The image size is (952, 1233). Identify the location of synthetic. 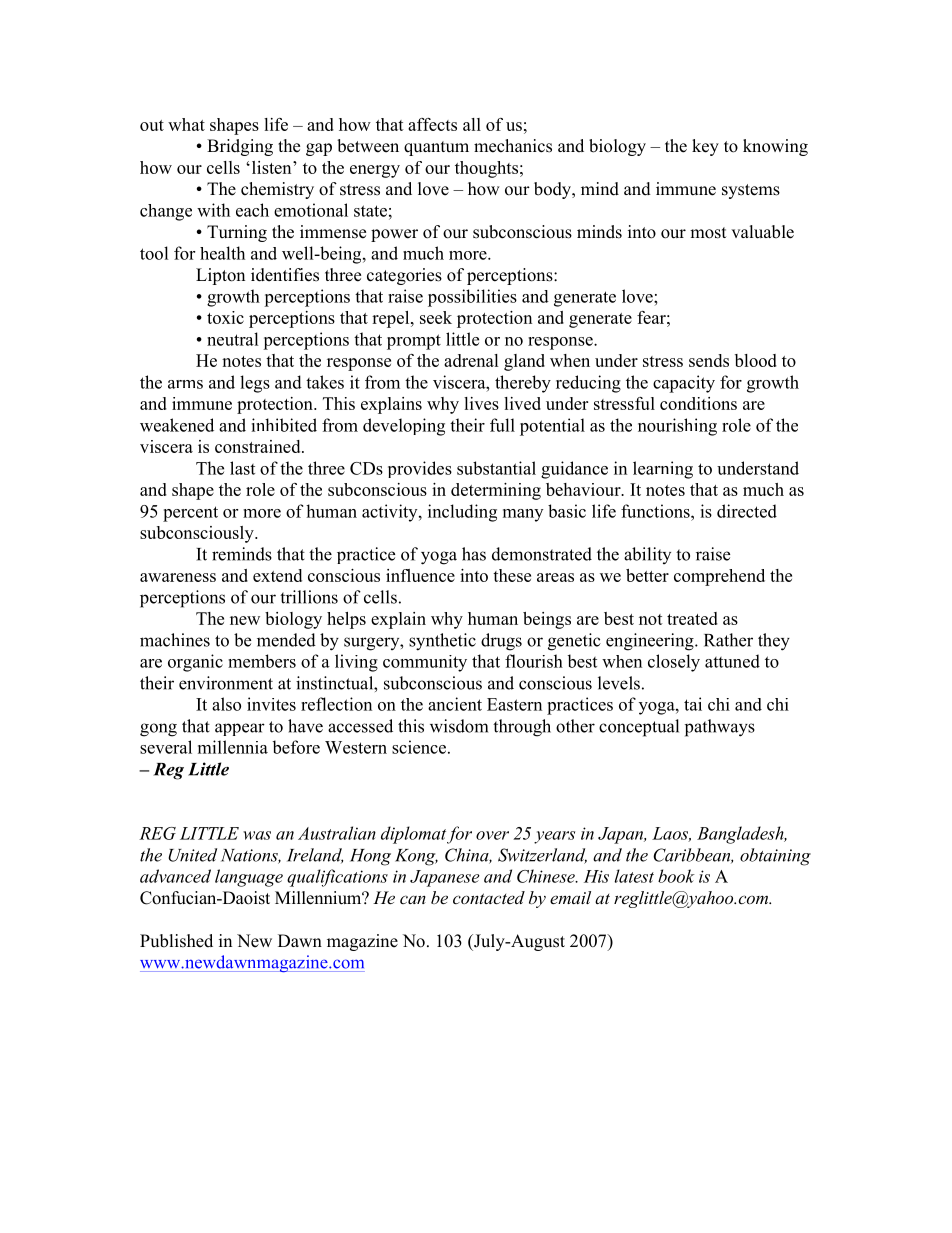
(442, 642).
